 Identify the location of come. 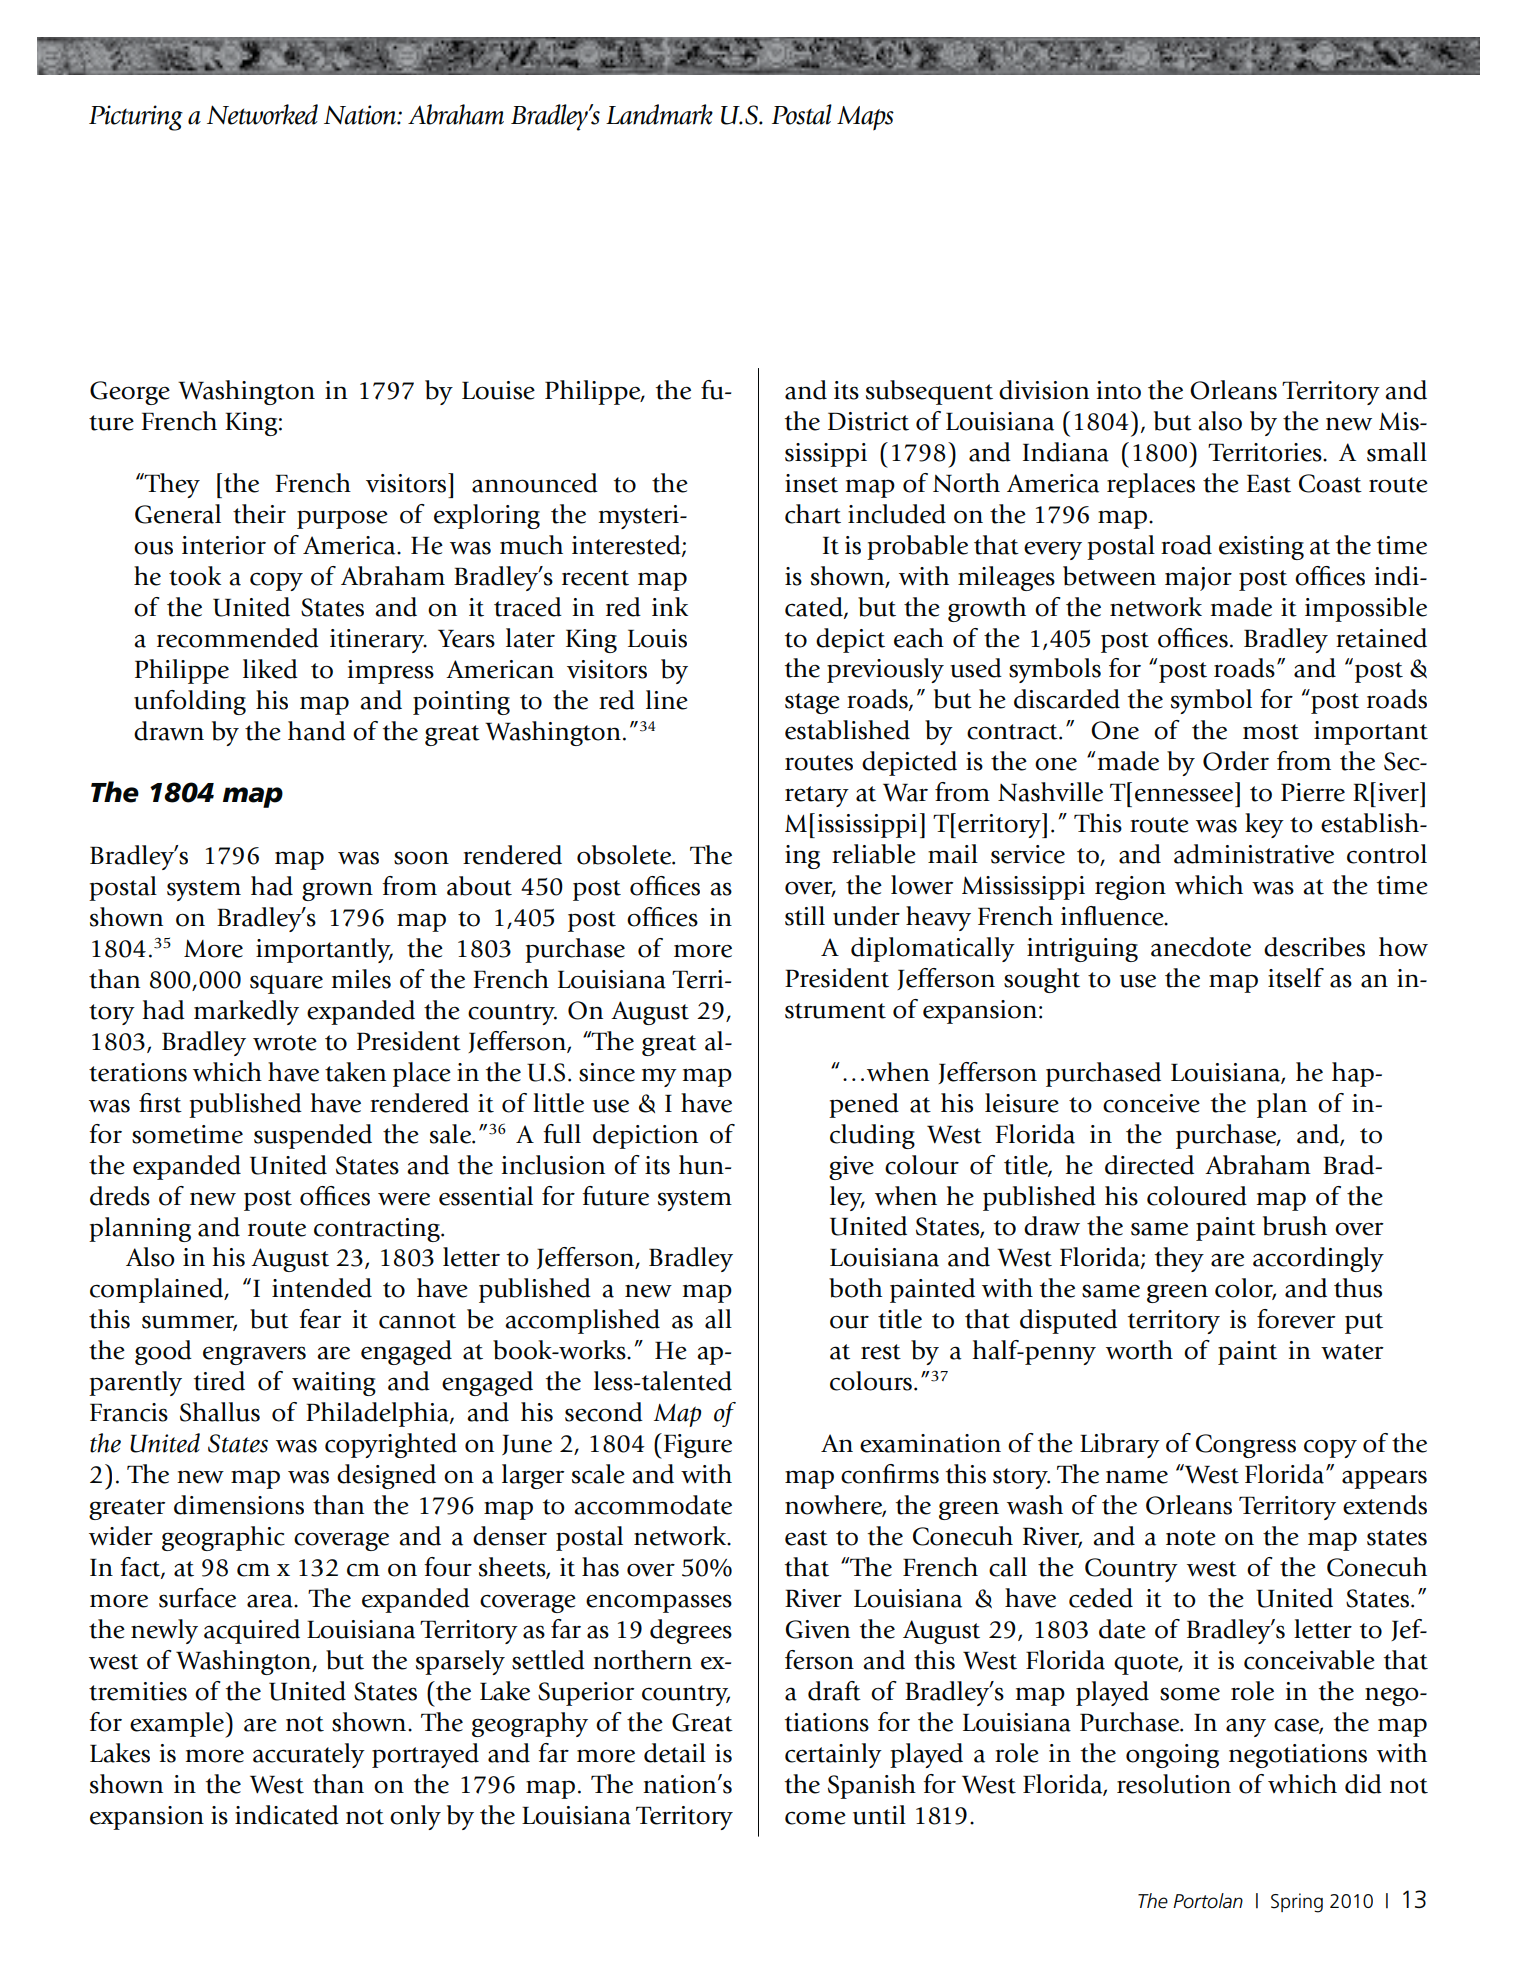
(815, 1818).
